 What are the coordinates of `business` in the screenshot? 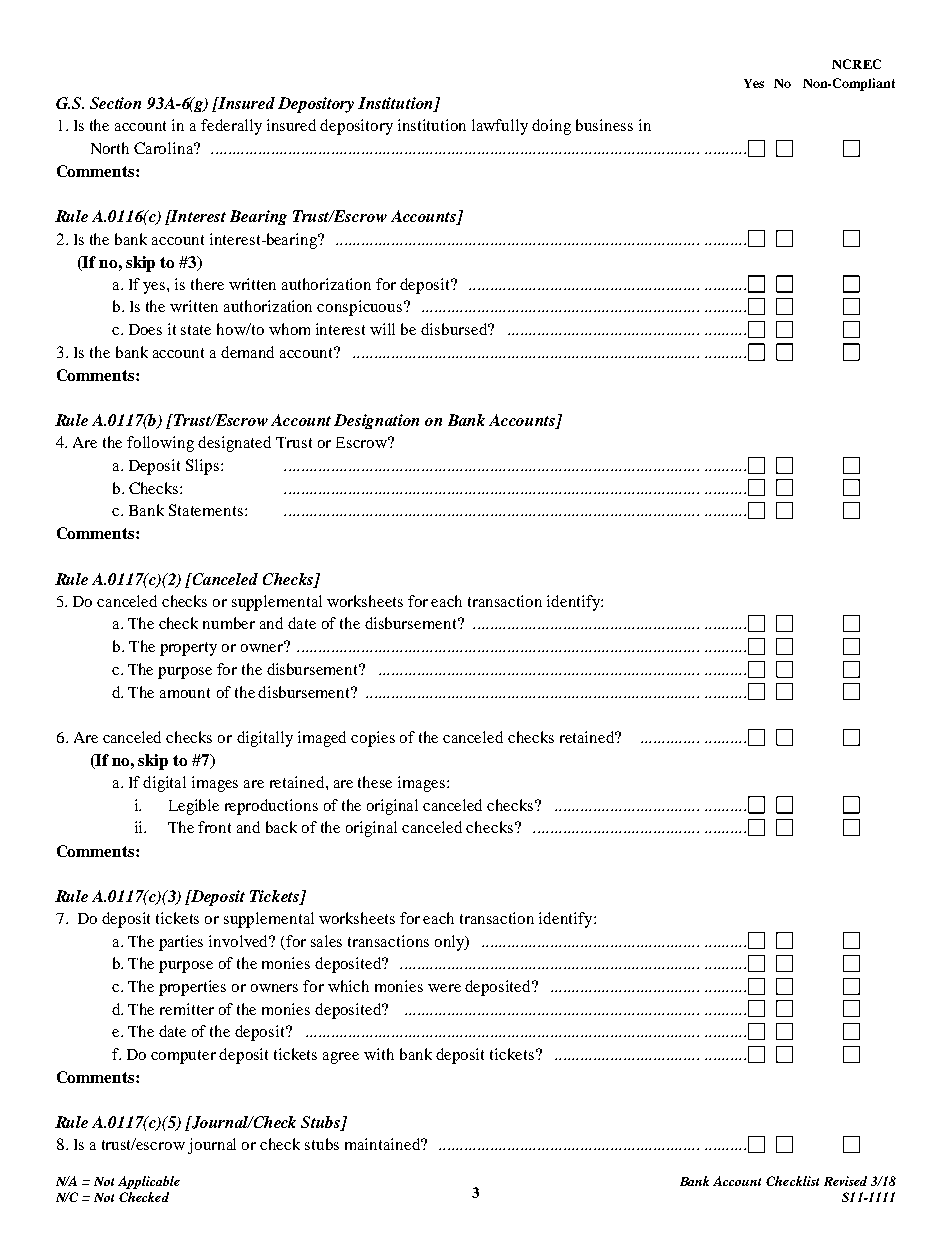 It's located at (604, 125).
